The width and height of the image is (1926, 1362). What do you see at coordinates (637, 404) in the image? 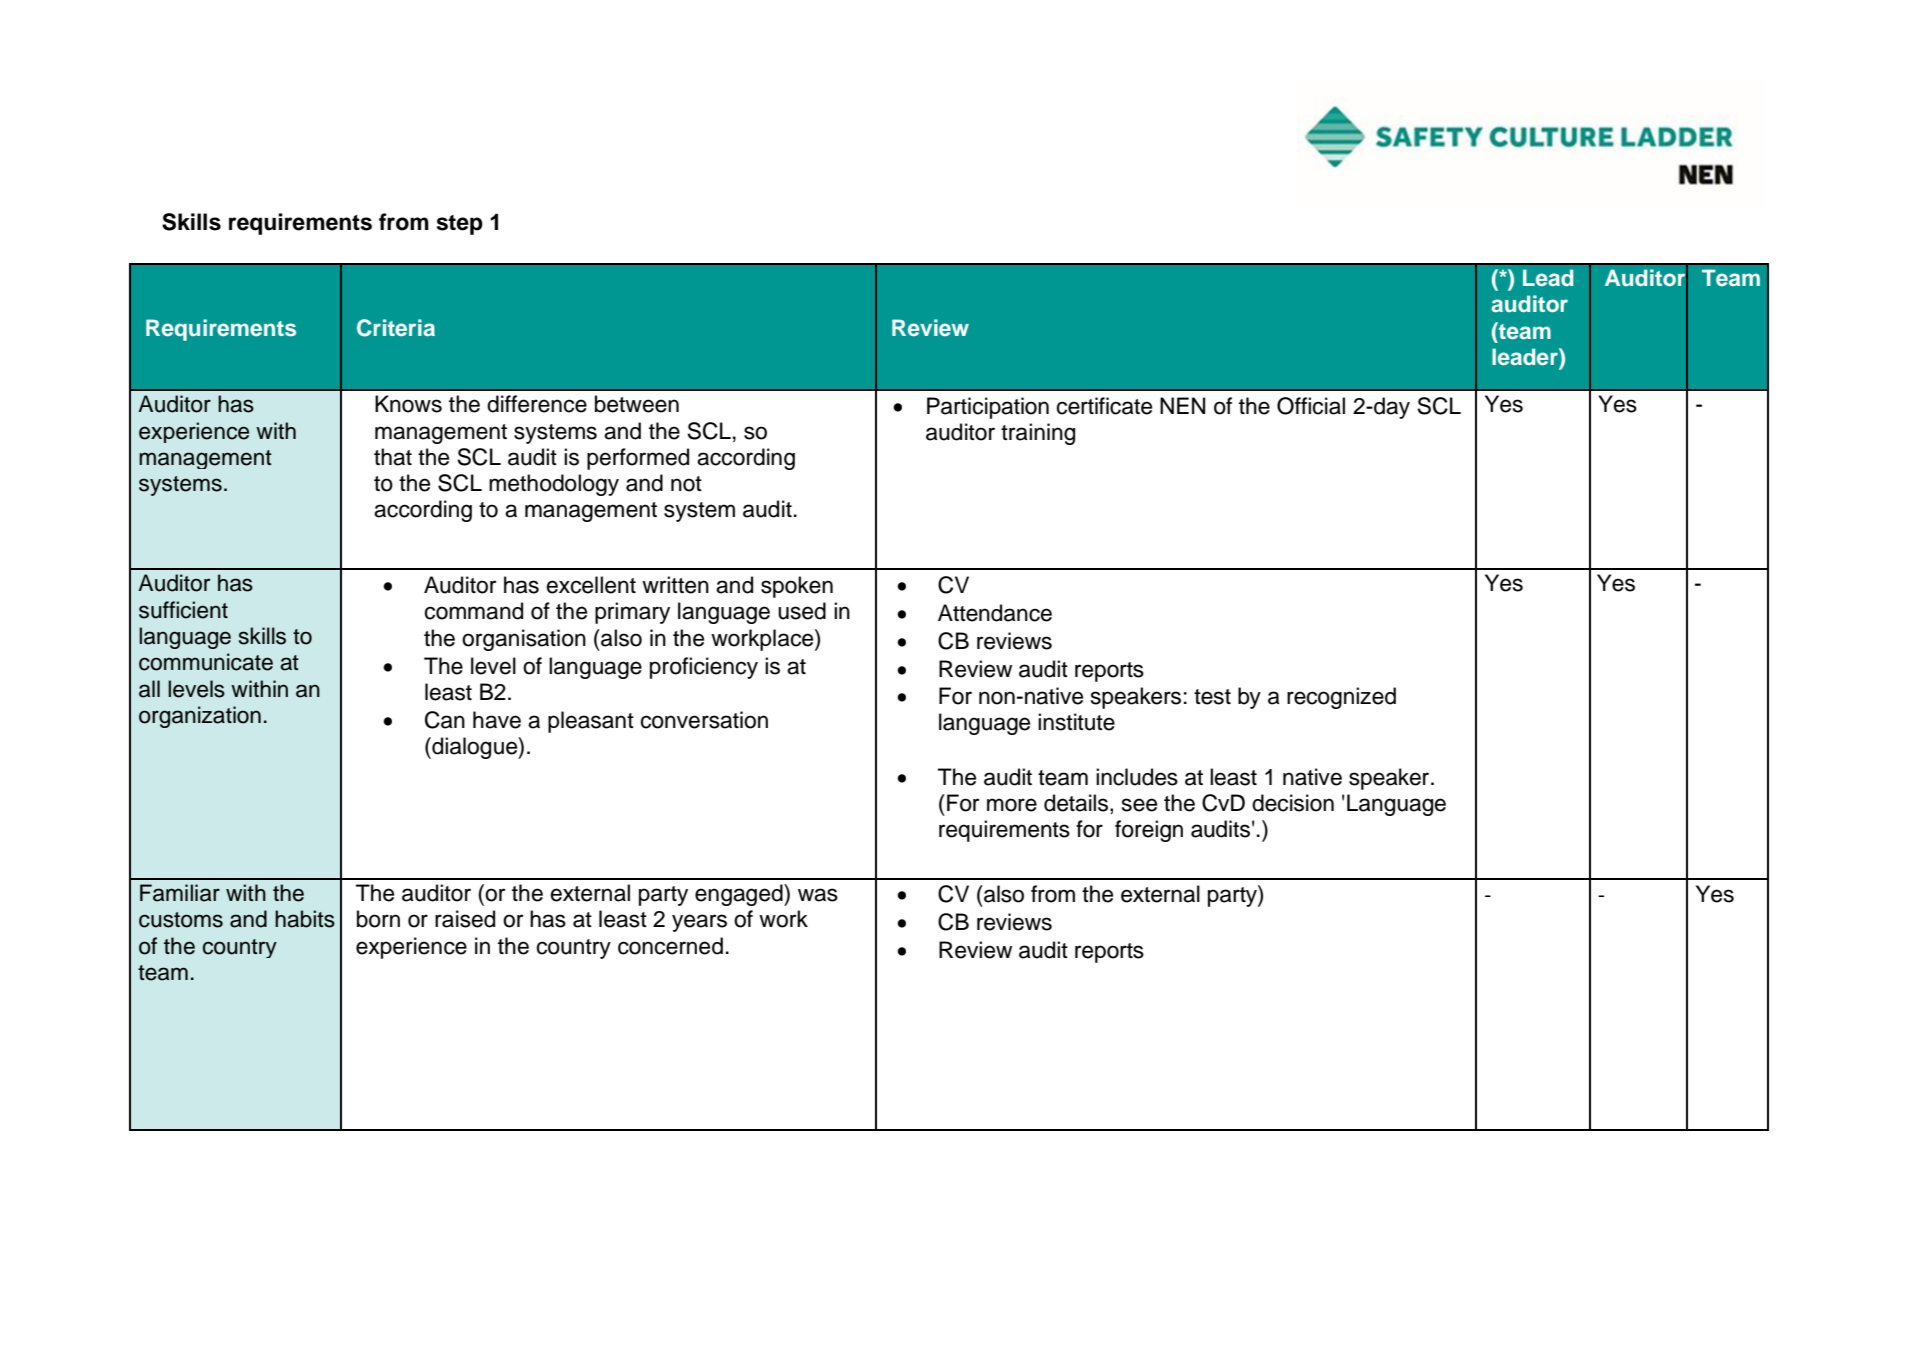
I see `between` at bounding box center [637, 404].
